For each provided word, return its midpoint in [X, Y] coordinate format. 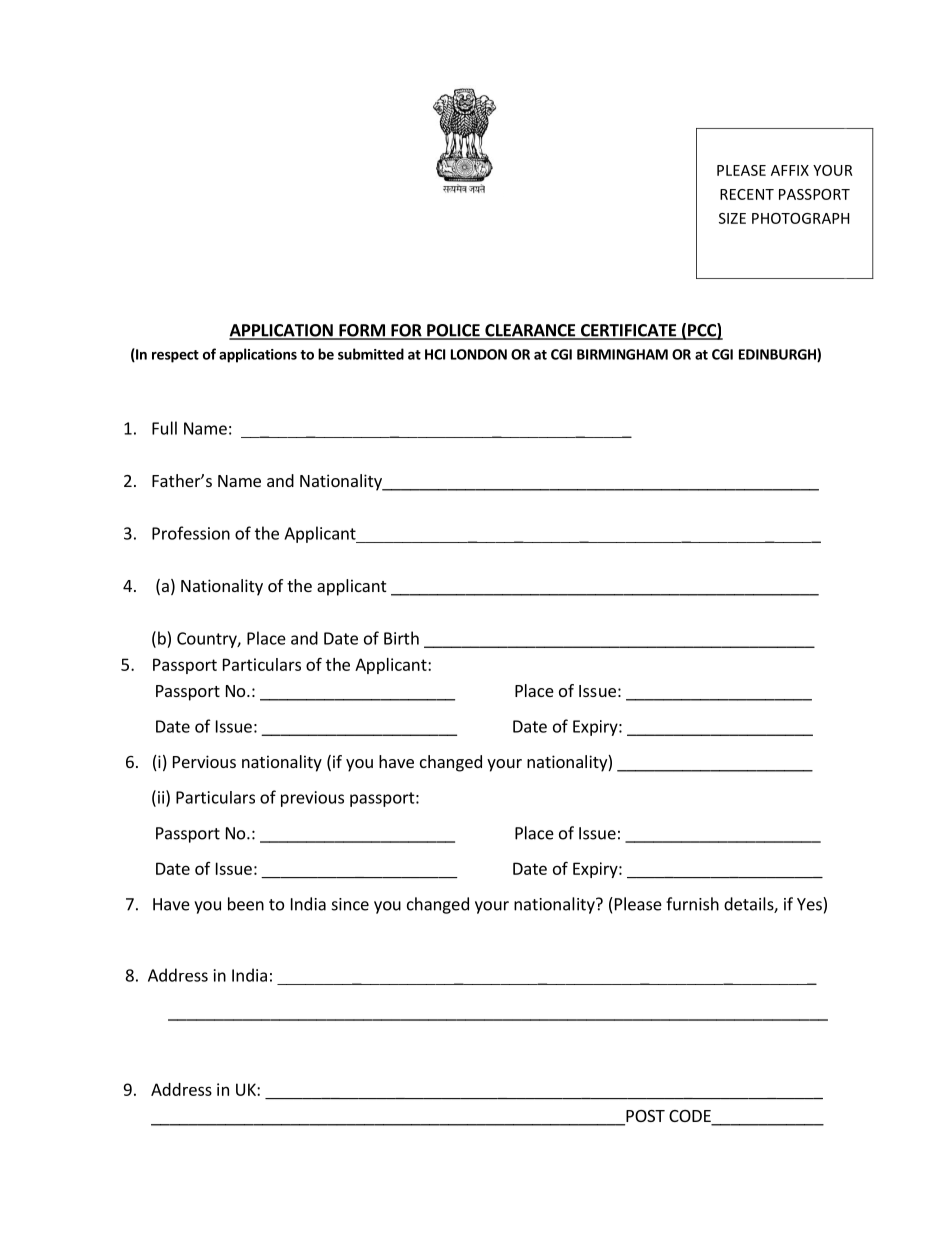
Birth [401, 638]
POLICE [453, 331]
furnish [692, 904]
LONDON [479, 354]
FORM [362, 331]
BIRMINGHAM [622, 354]
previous [312, 799]
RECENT [747, 194]
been [246, 904]
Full [164, 428]
